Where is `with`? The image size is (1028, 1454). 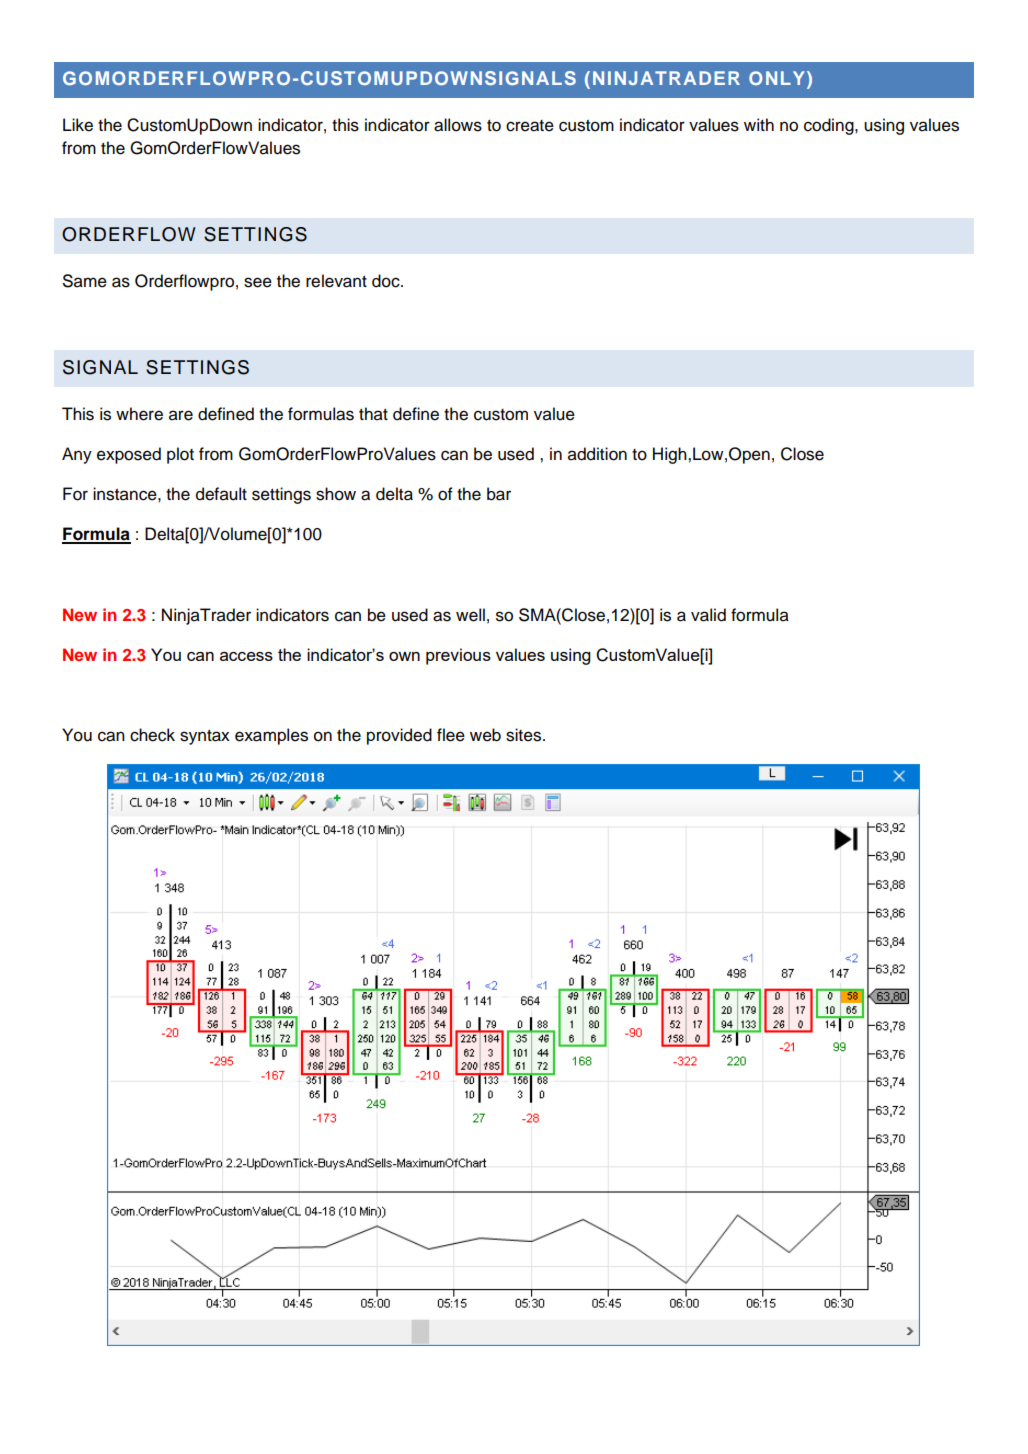
with is located at coordinates (759, 124).
